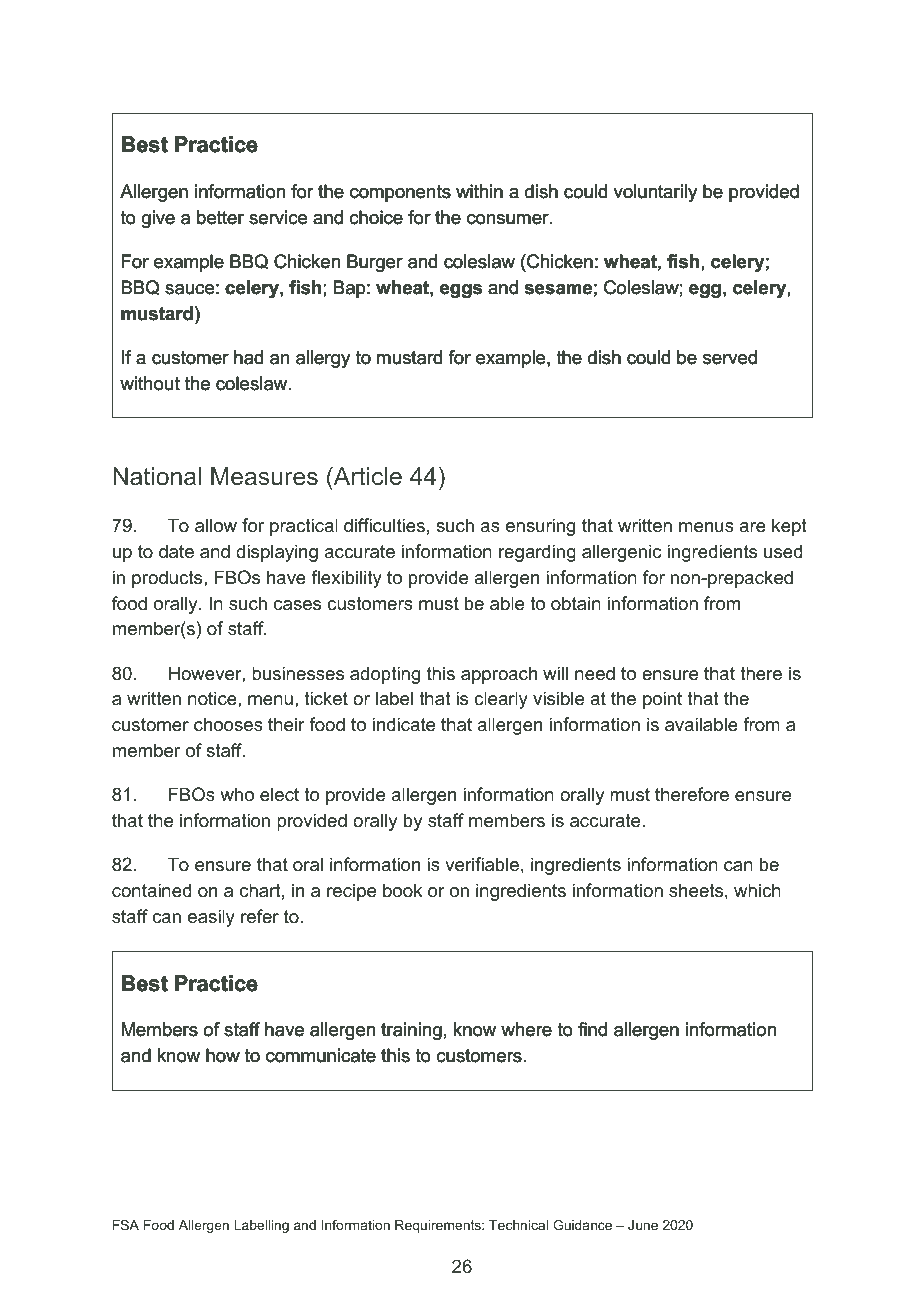  Describe the element at coordinates (662, 700) in the screenshot. I see `point` at that location.
